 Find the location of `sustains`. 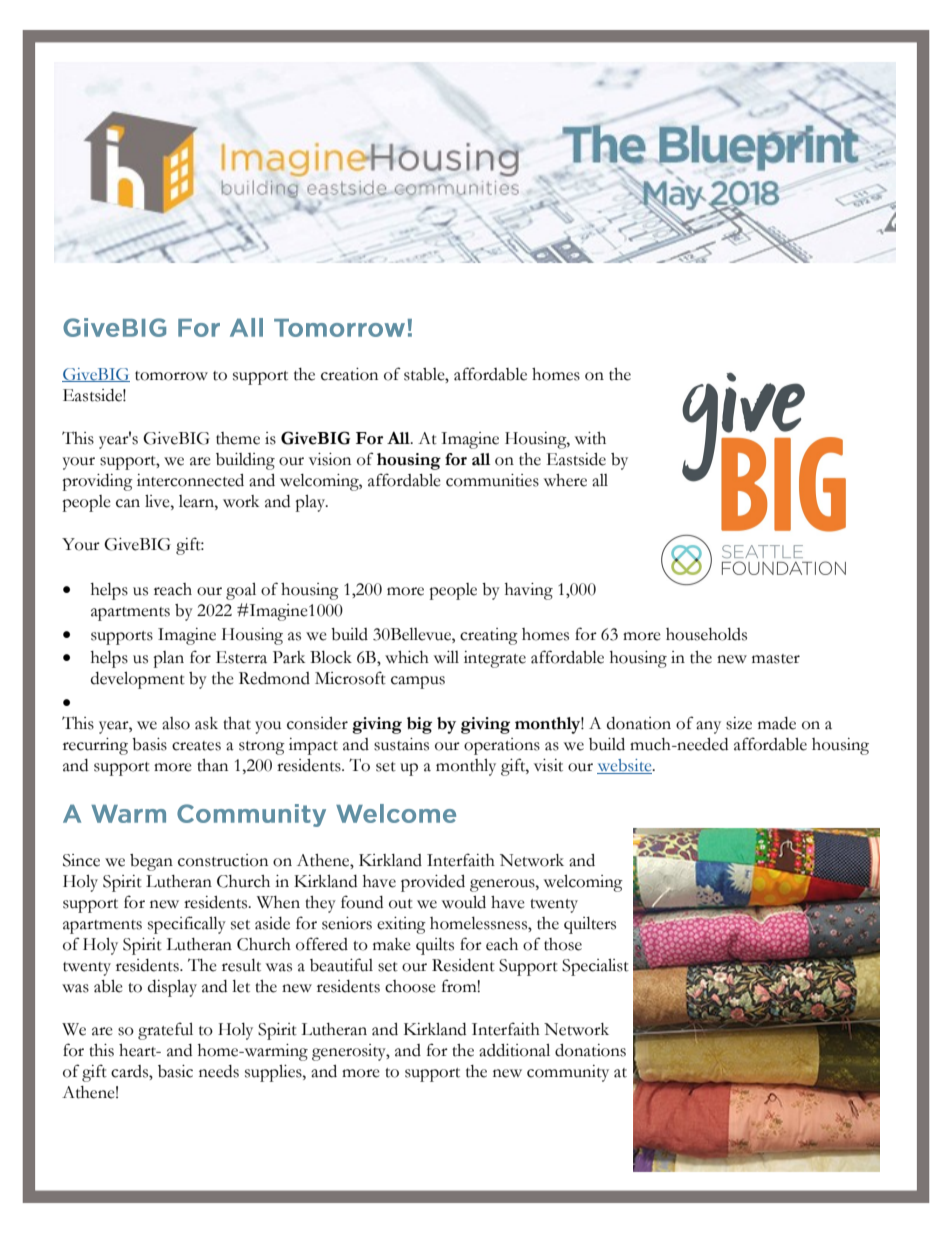

sustains is located at coordinates (401, 744).
